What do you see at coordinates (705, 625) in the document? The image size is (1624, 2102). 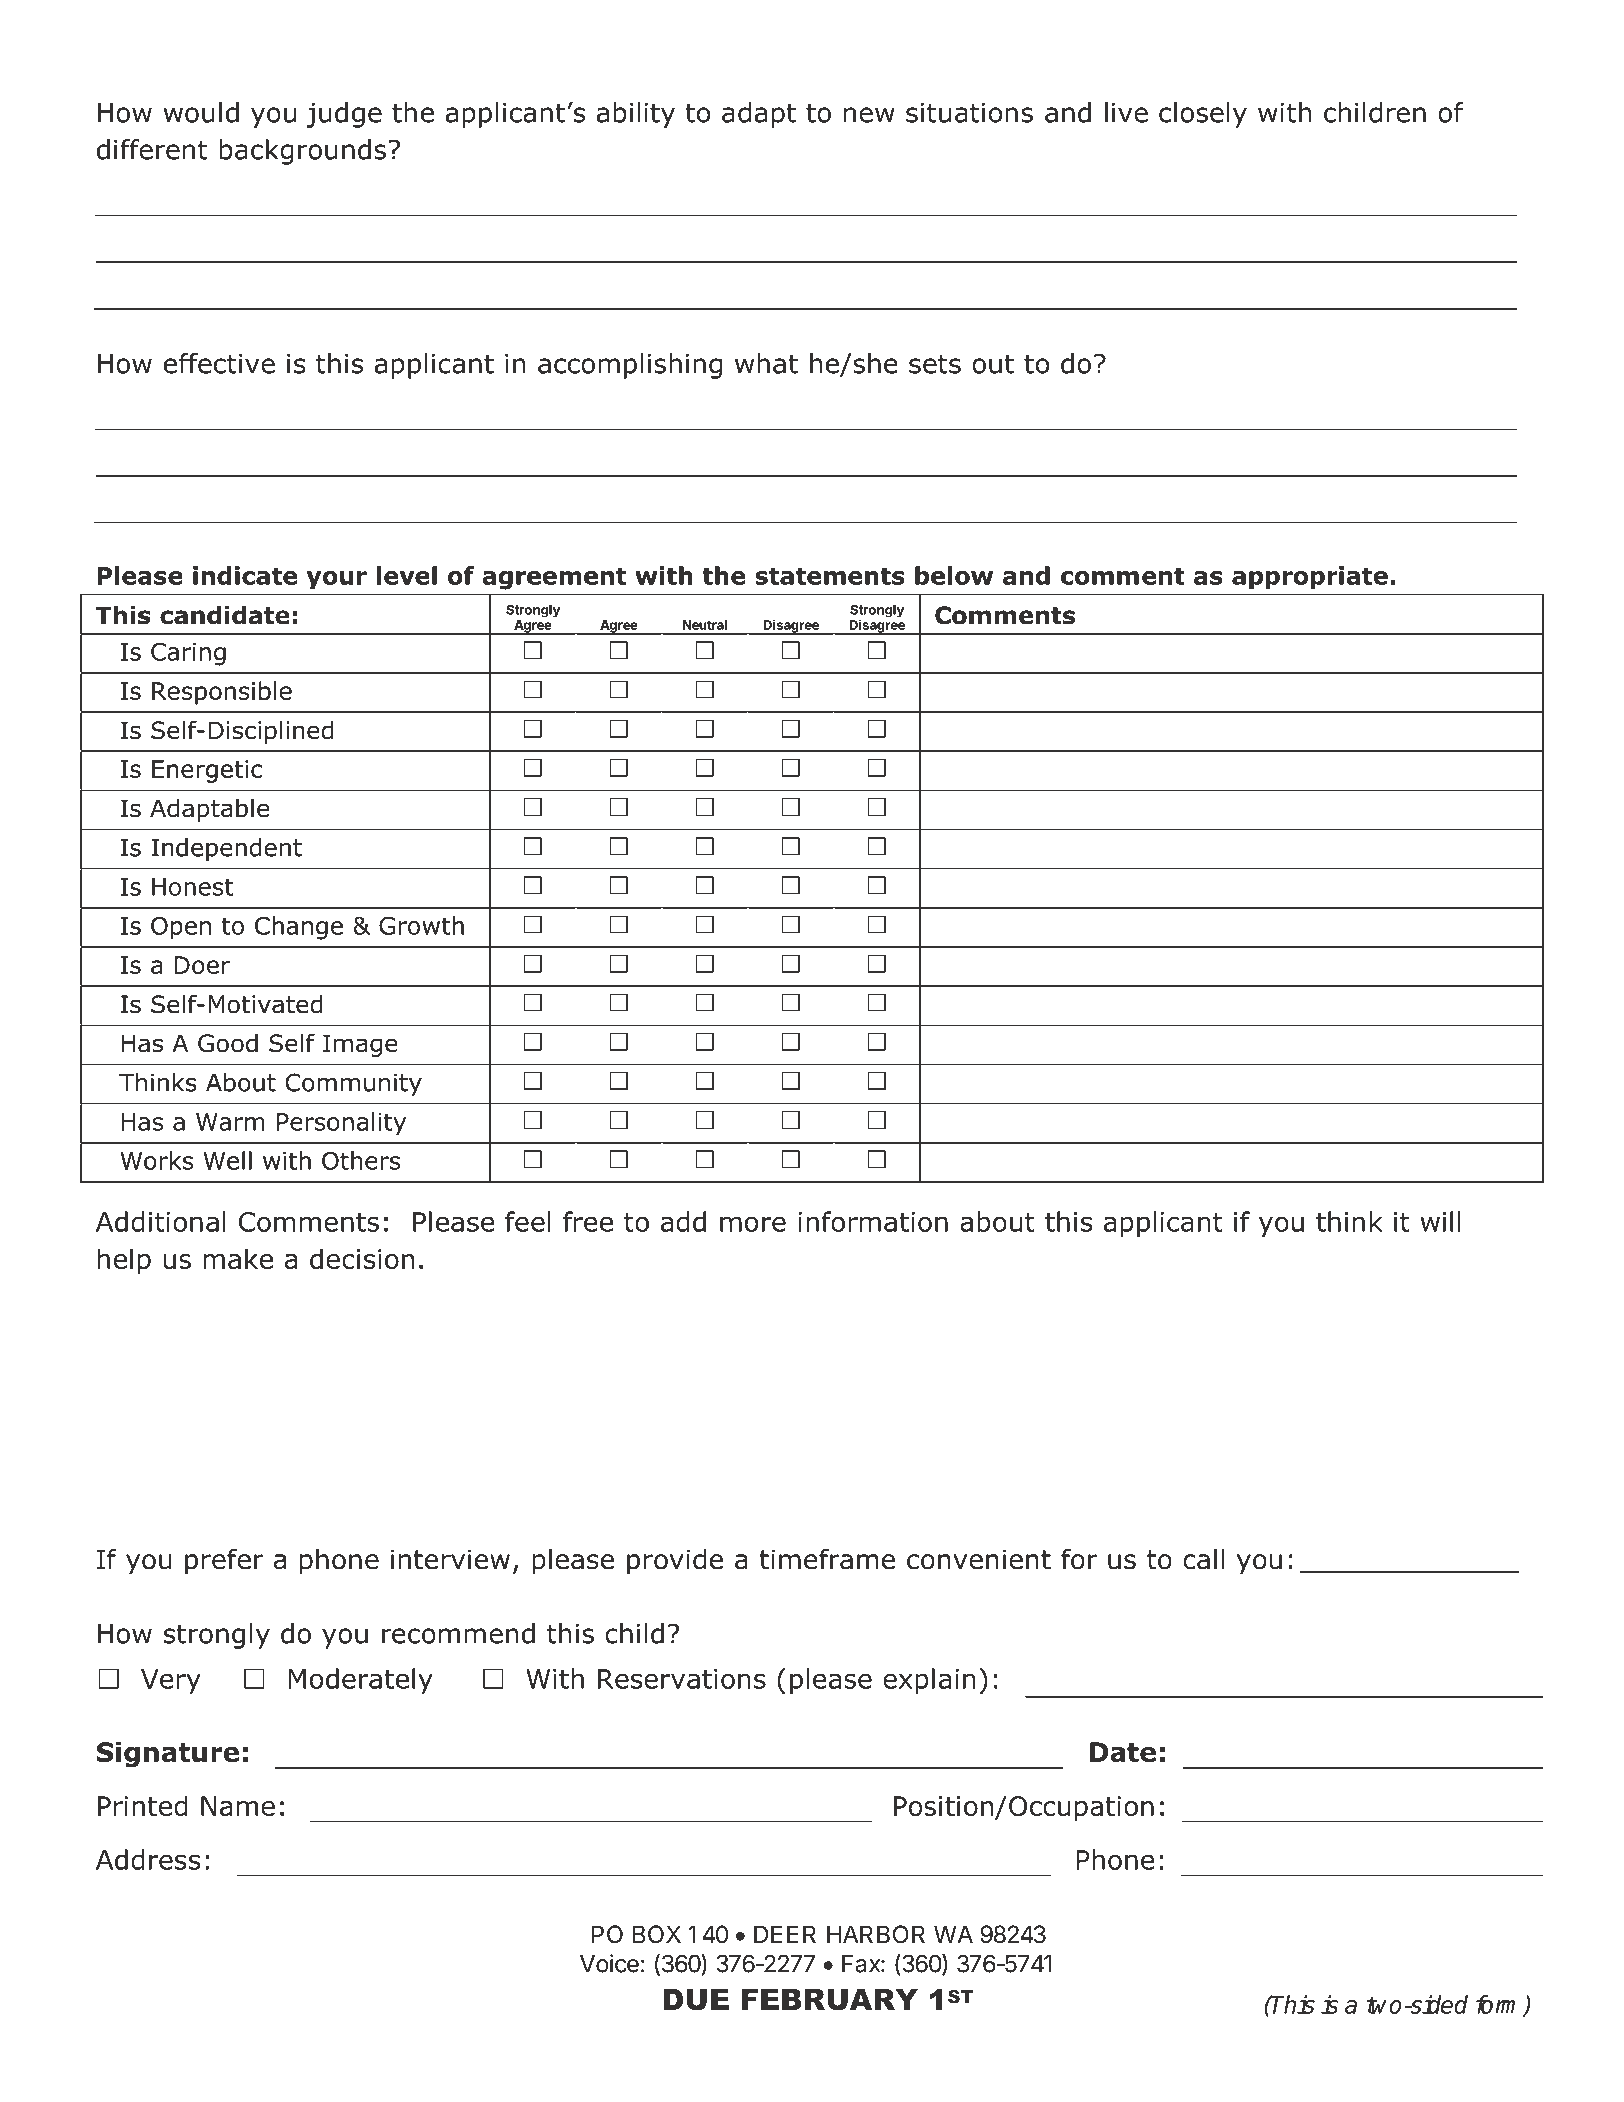 I see `Neutral` at bounding box center [705, 625].
